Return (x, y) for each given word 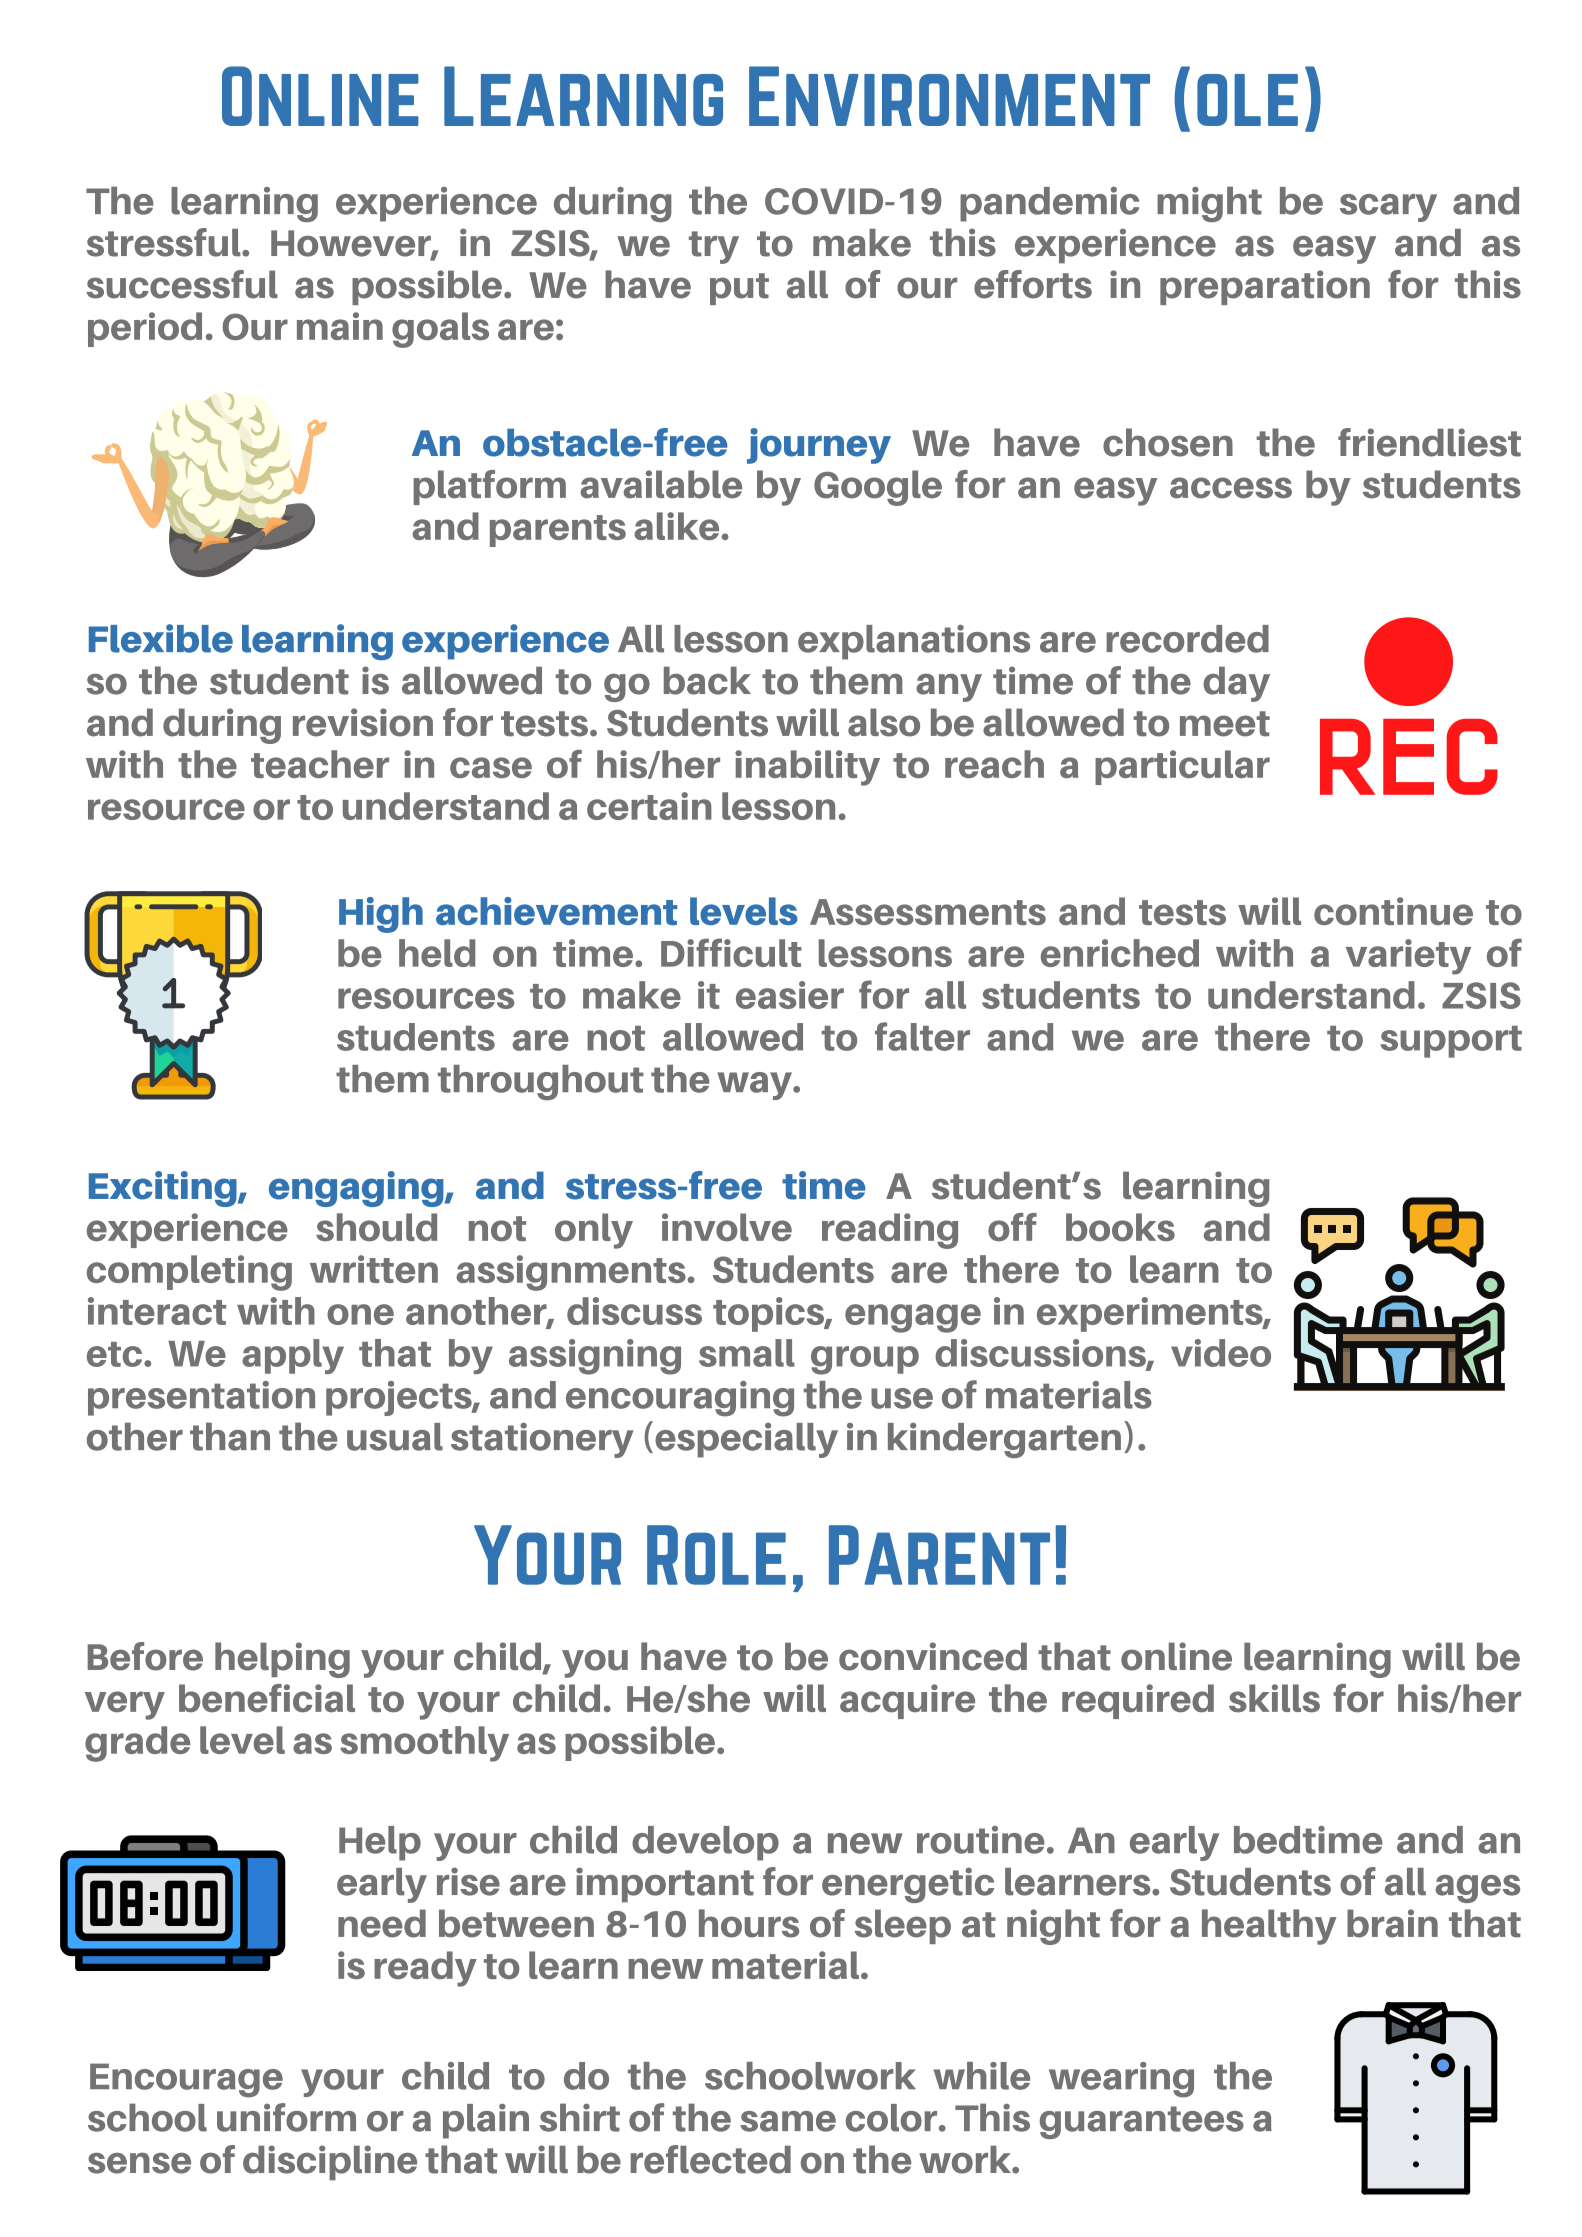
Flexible (161, 638)
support (1451, 1042)
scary (1388, 208)
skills (1274, 1698)
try (714, 247)
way (756, 1086)
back (707, 681)
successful (182, 284)
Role (716, 1555)
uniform (286, 2117)
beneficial (267, 1698)
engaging (357, 1189)
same (788, 2121)
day (1236, 684)
